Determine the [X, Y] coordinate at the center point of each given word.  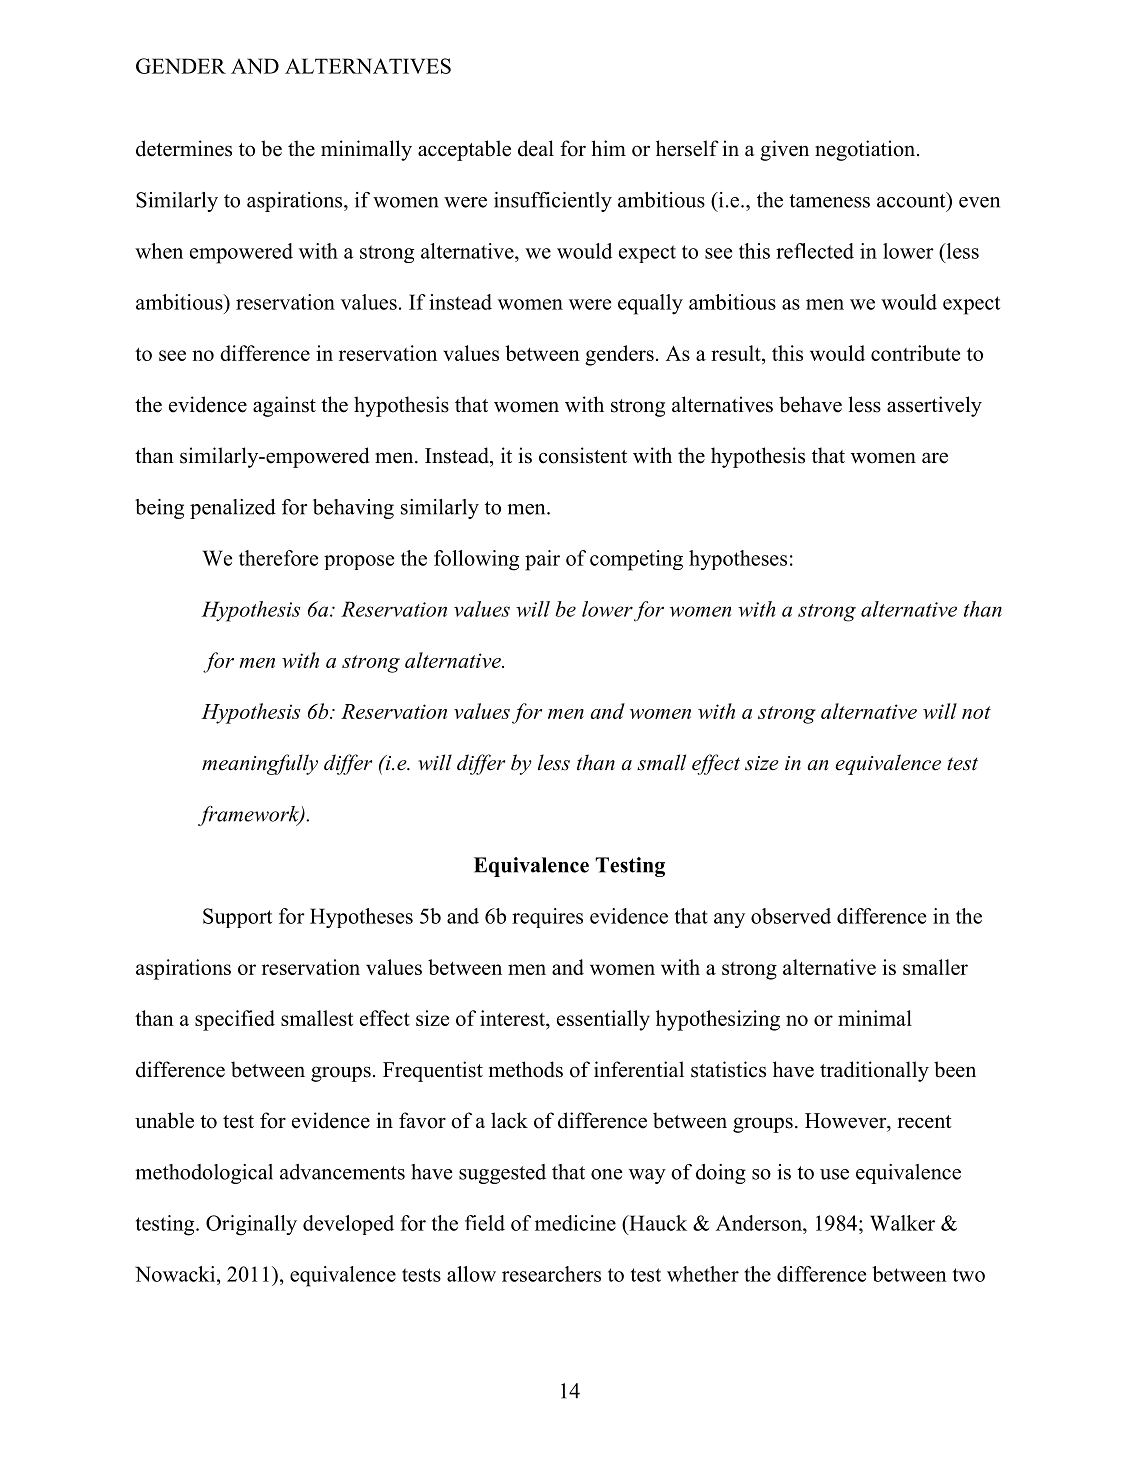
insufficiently [553, 202]
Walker [902, 1223]
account [912, 200]
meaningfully [260, 764]
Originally [251, 1225]
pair [542, 560]
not [976, 712]
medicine [575, 1223]
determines [184, 148]
